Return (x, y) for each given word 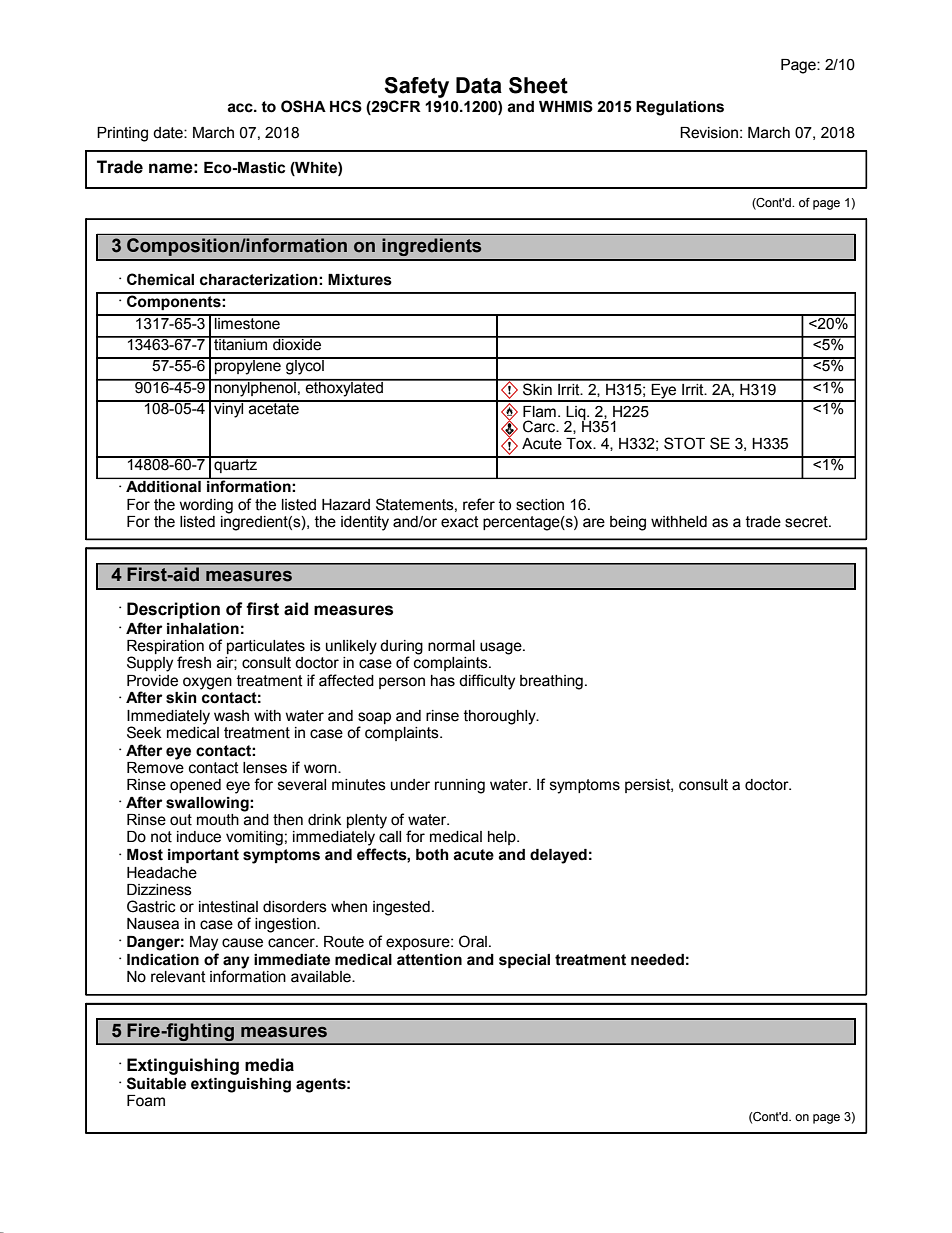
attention (429, 960)
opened (195, 786)
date (169, 133)
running (460, 786)
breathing (551, 682)
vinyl (229, 409)
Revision (709, 133)
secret (807, 522)
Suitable (156, 1083)
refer (479, 504)
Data (479, 85)
